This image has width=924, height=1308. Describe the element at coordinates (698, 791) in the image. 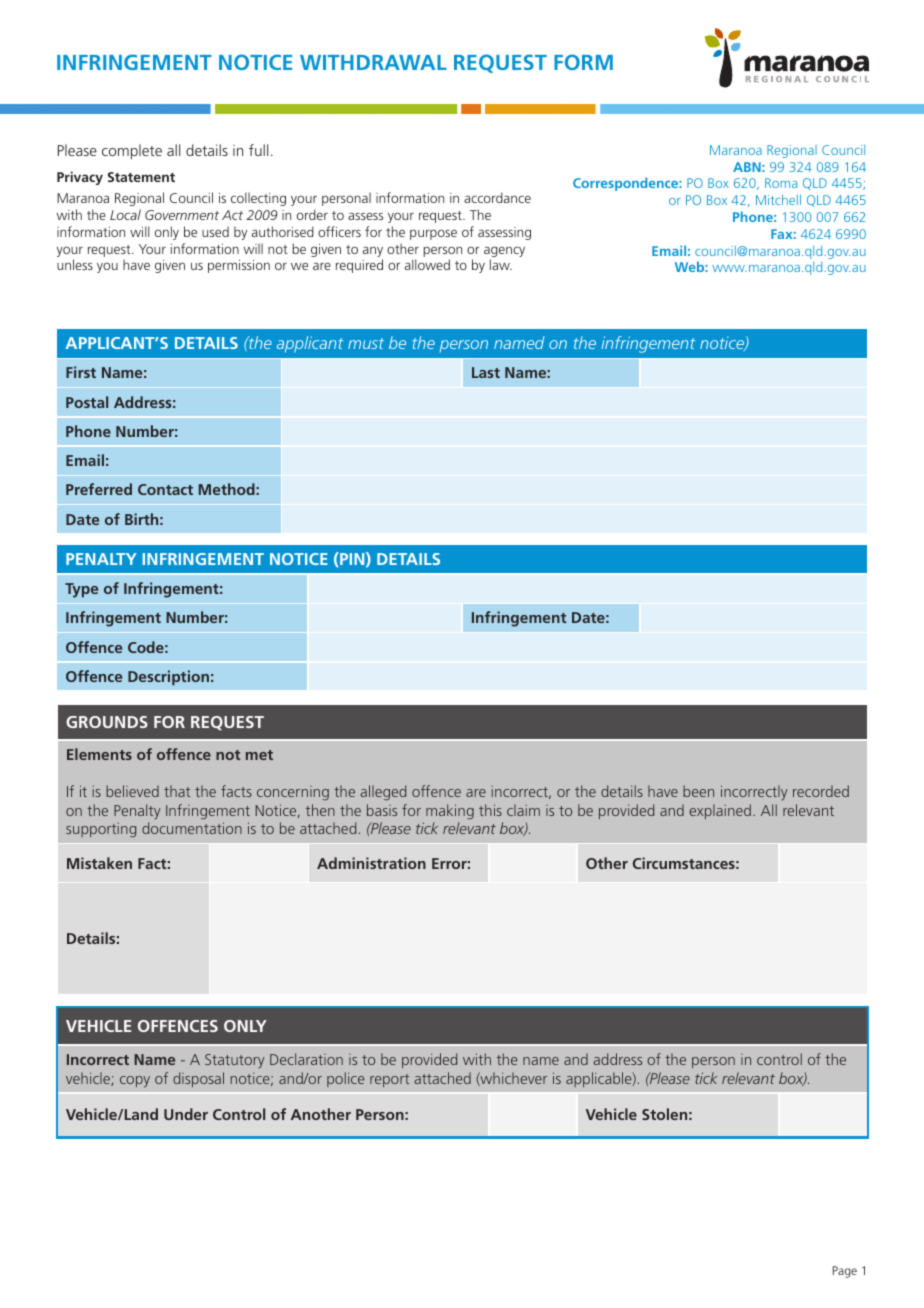

I see `been` at that location.
